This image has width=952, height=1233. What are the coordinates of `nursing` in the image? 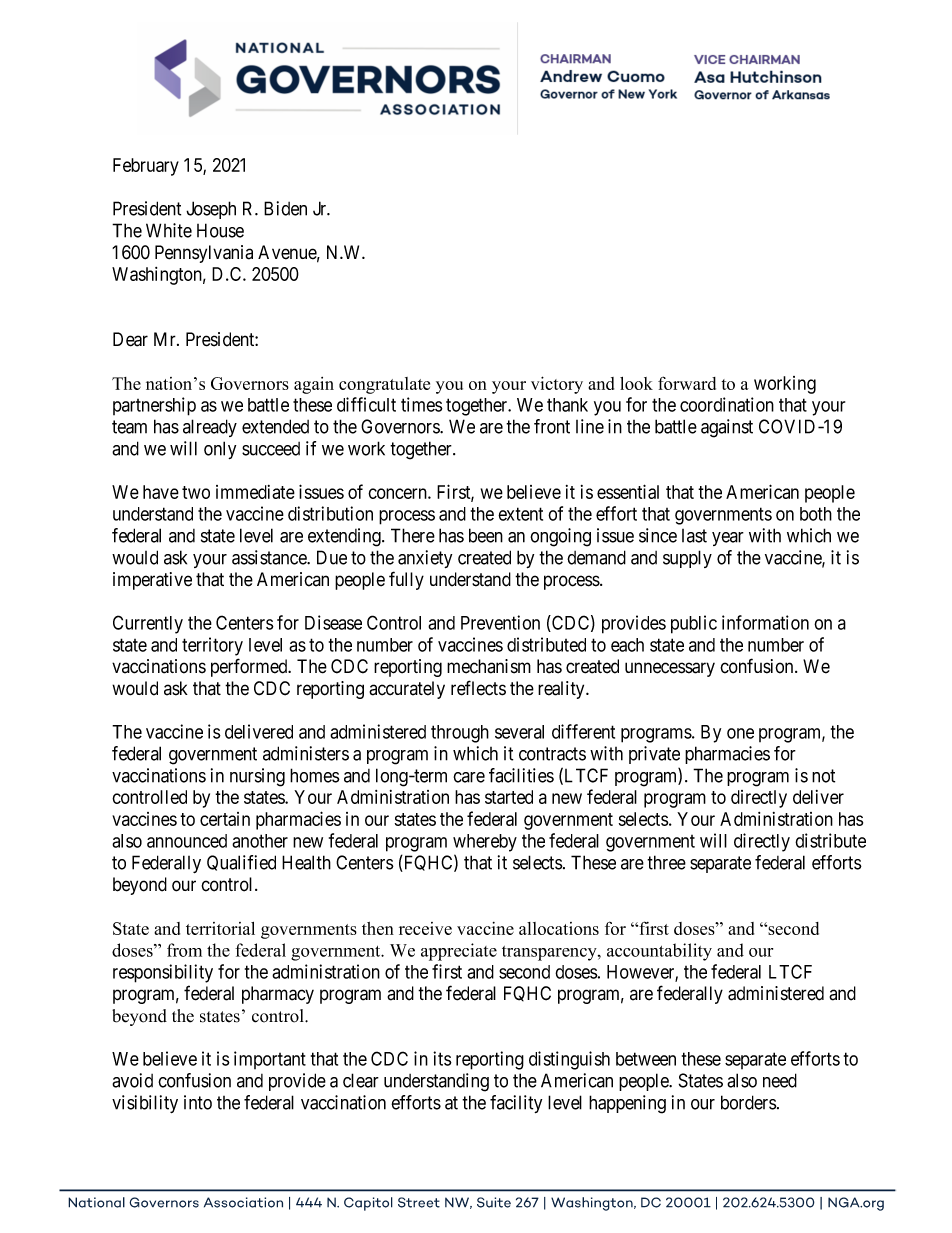 It's located at (257, 777).
